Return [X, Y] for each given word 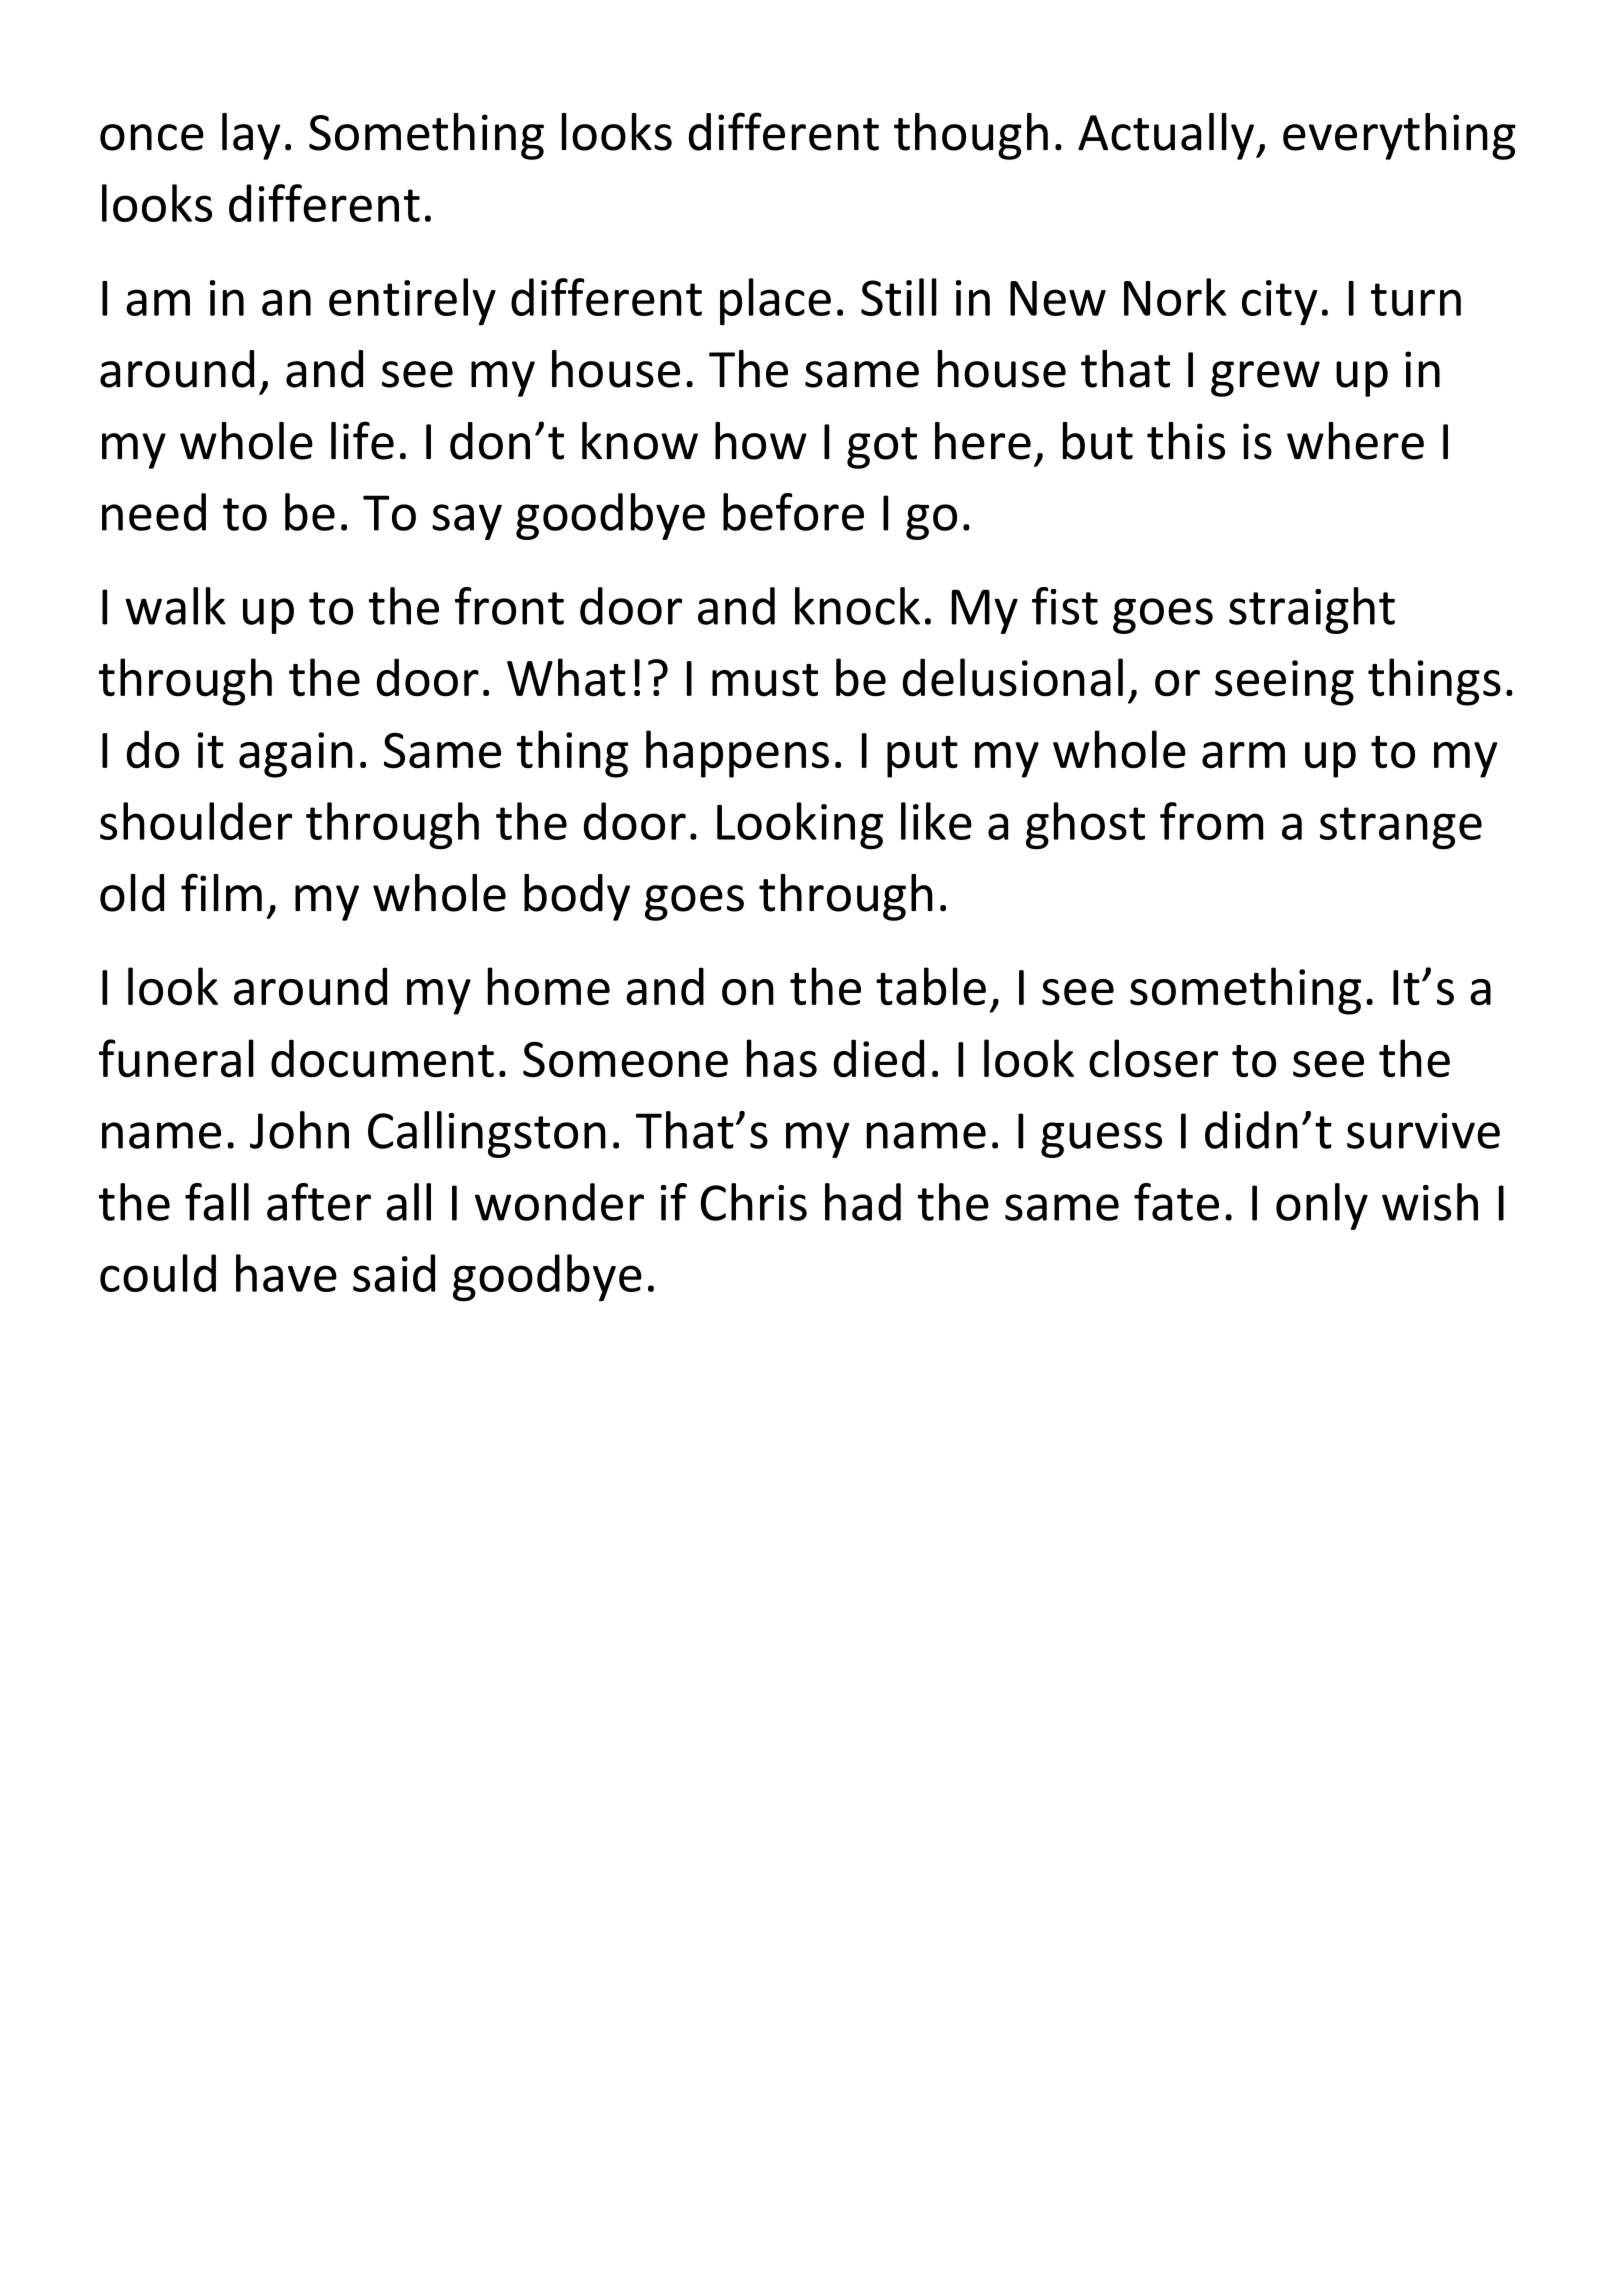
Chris [754, 1202]
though [971, 136]
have [286, 1273]
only [1322, 1206]
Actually [1167, 136]
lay [251, 136]
